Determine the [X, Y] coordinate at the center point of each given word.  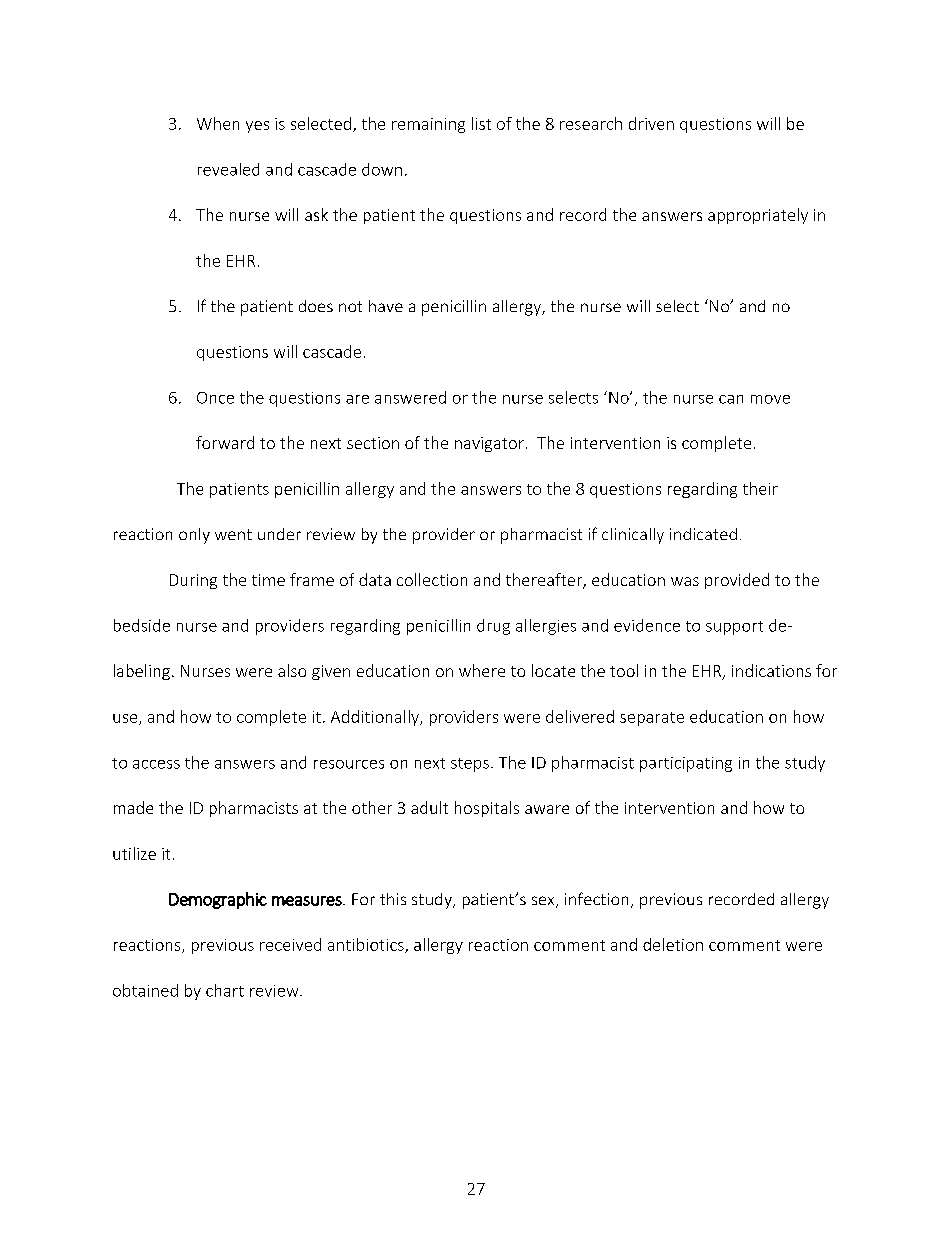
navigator [489, 444]
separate [652, 719]
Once [215, 398]
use [126, 719]
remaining [428, 125]
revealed [228, 169]
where [482, 670]
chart [225, 990]
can [731, 399]
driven [651, 123]
